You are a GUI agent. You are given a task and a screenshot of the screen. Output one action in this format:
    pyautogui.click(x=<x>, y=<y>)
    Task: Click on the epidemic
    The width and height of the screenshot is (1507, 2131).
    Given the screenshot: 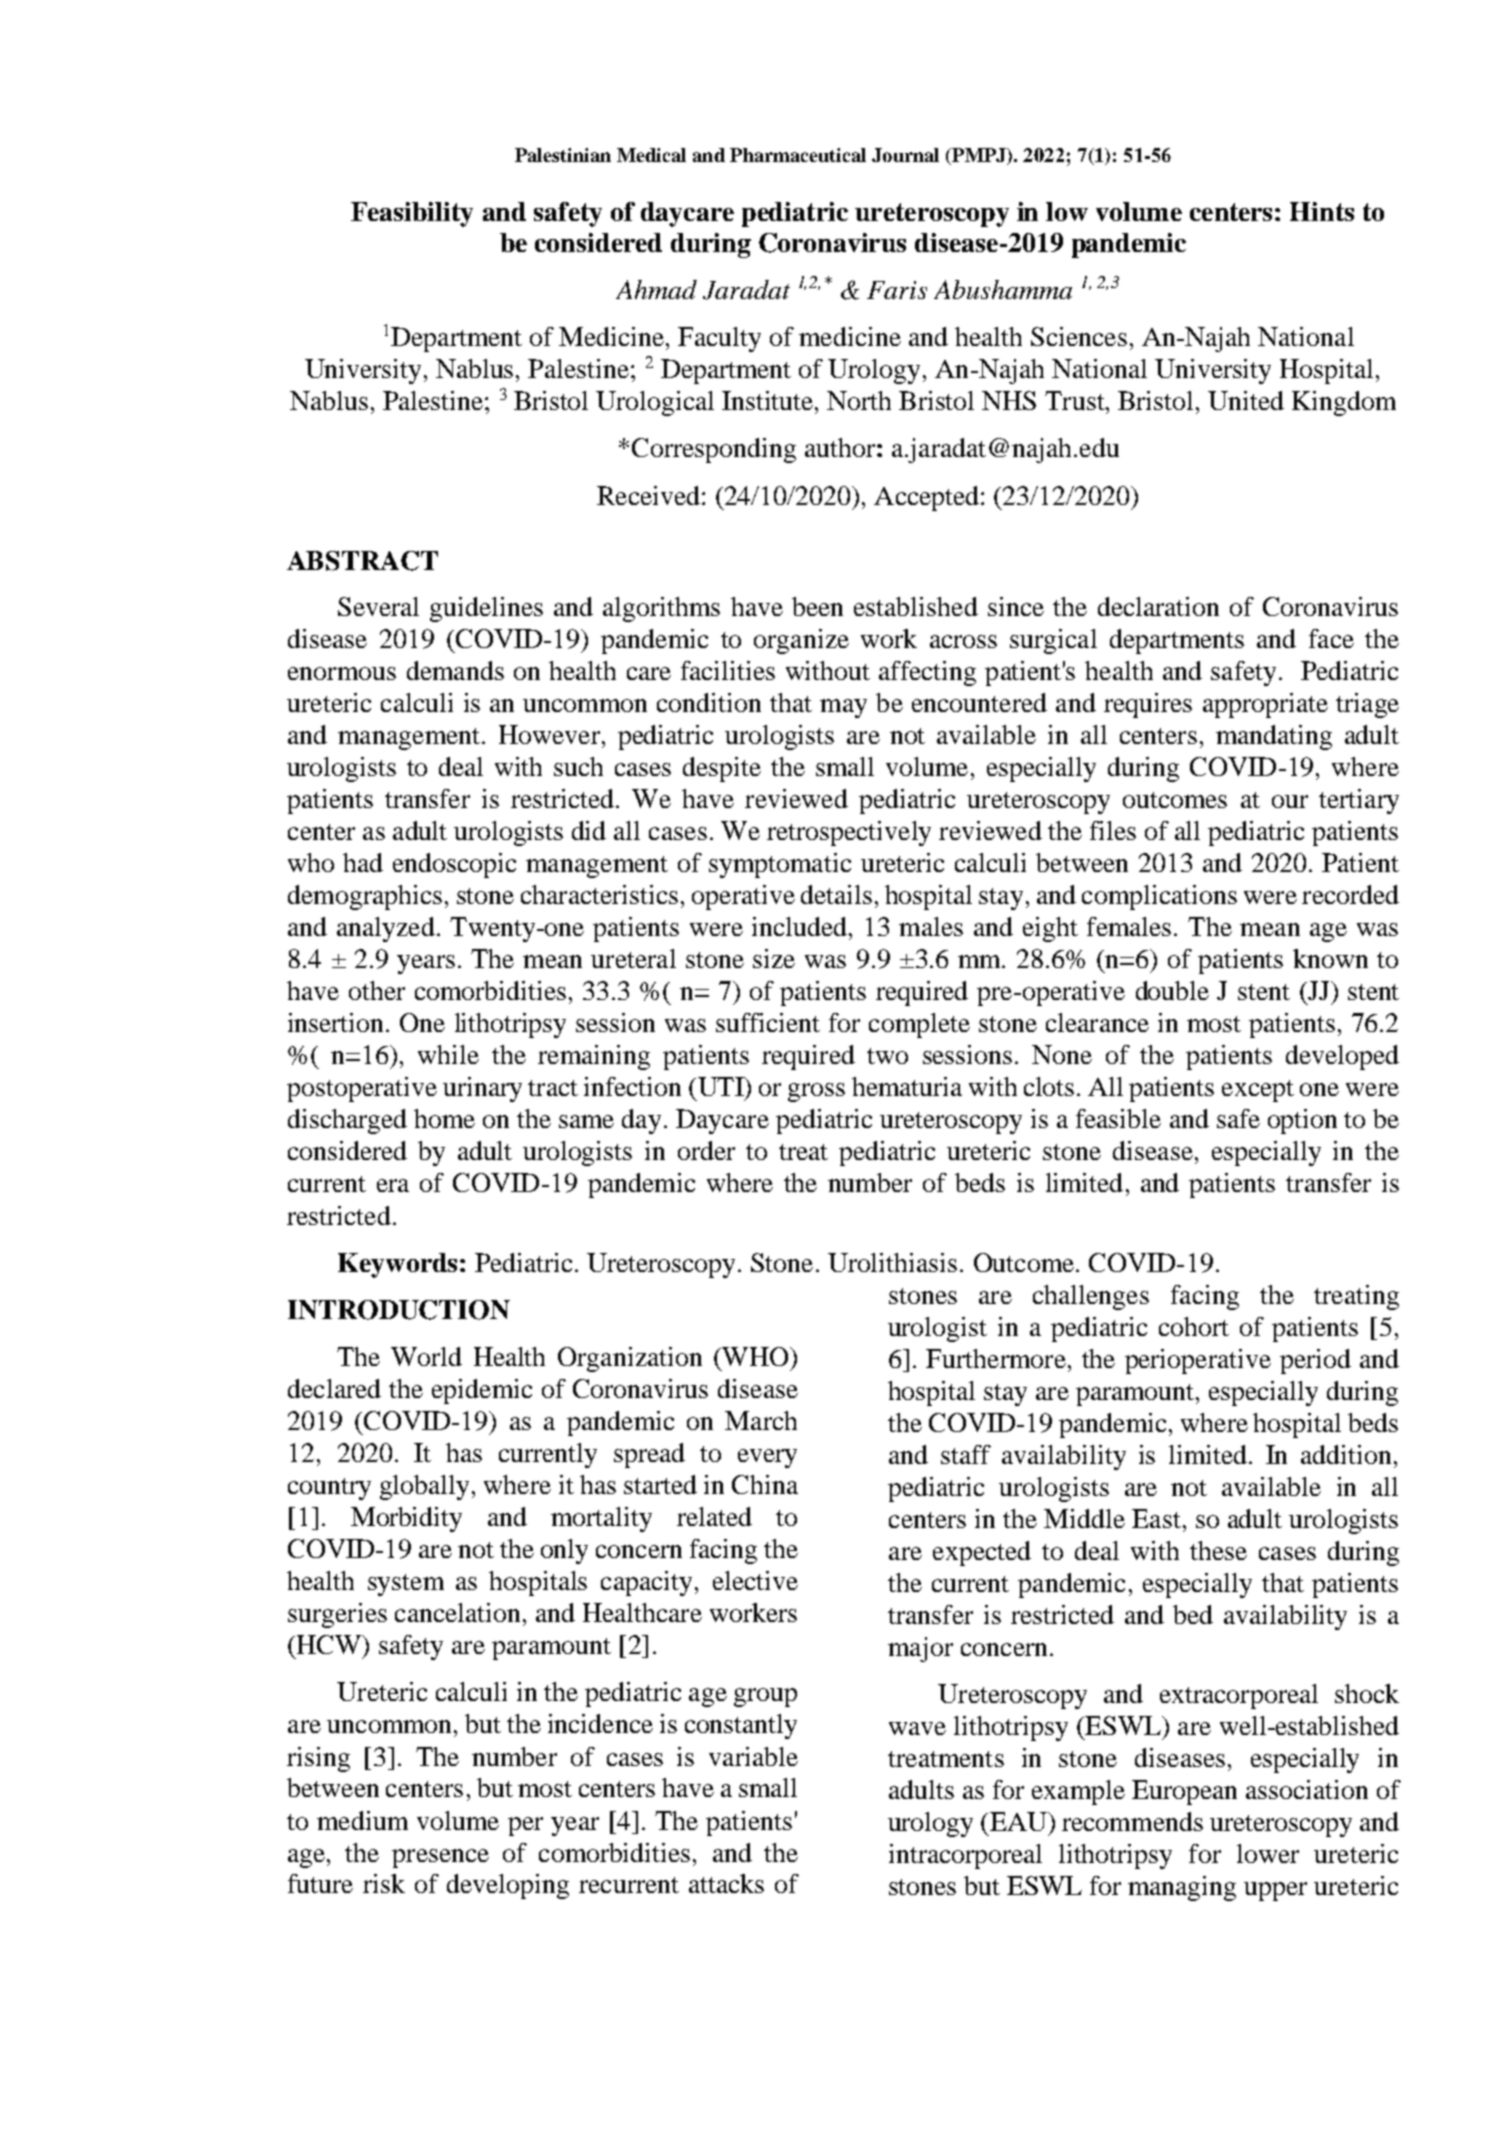 What is the action you would take?
    pyautogui.click(x=482, y=1391)
